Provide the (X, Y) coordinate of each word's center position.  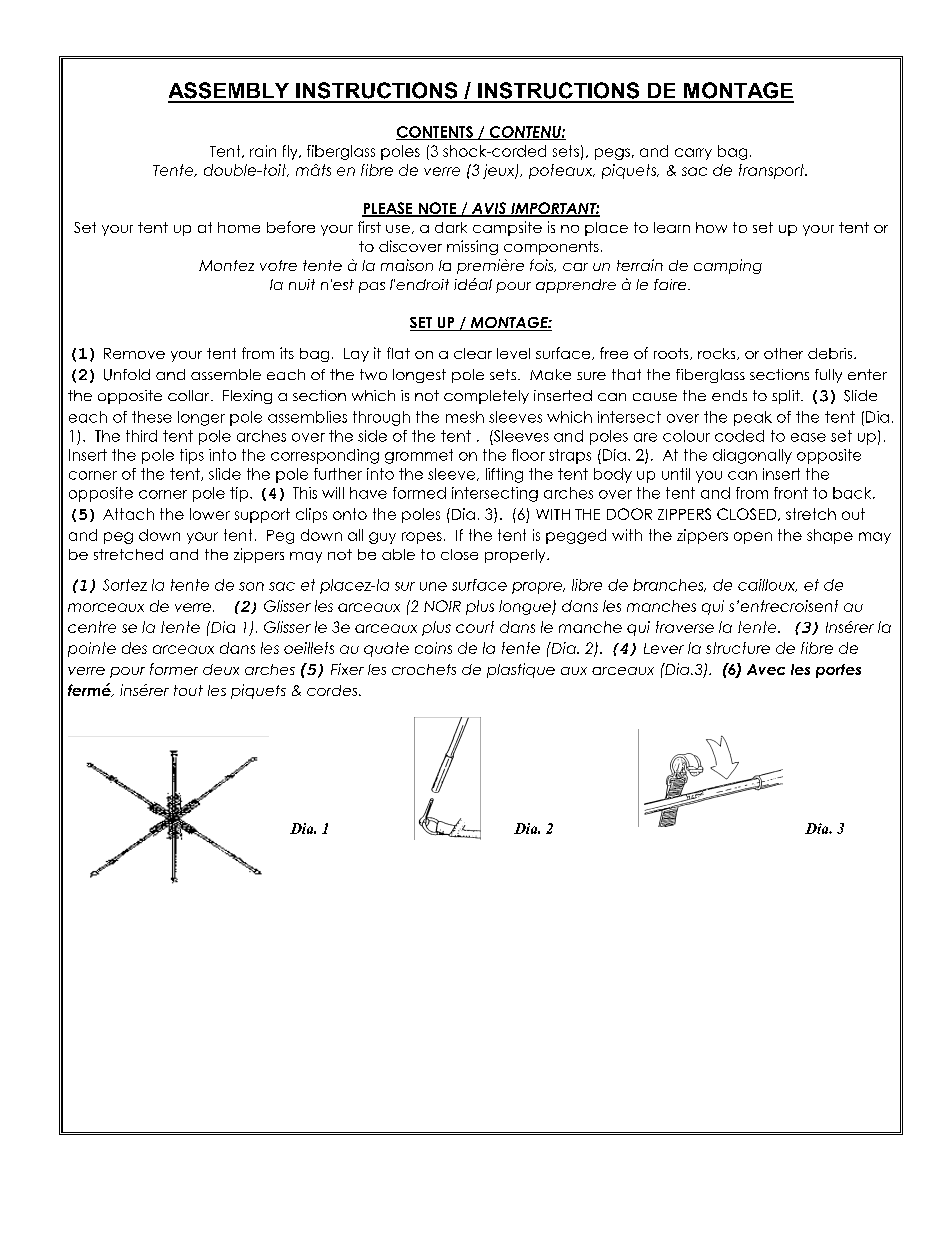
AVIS (489, 209)
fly (291, 152)
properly (516, 556)
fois (543, 265)
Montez (226, 265)
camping (728, 266)
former (174, 669)
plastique (521, 670)
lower (210, 514)
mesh (465, 417)
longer (201, 418)
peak (753, 418)
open (753, 538)
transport (773, 171)
